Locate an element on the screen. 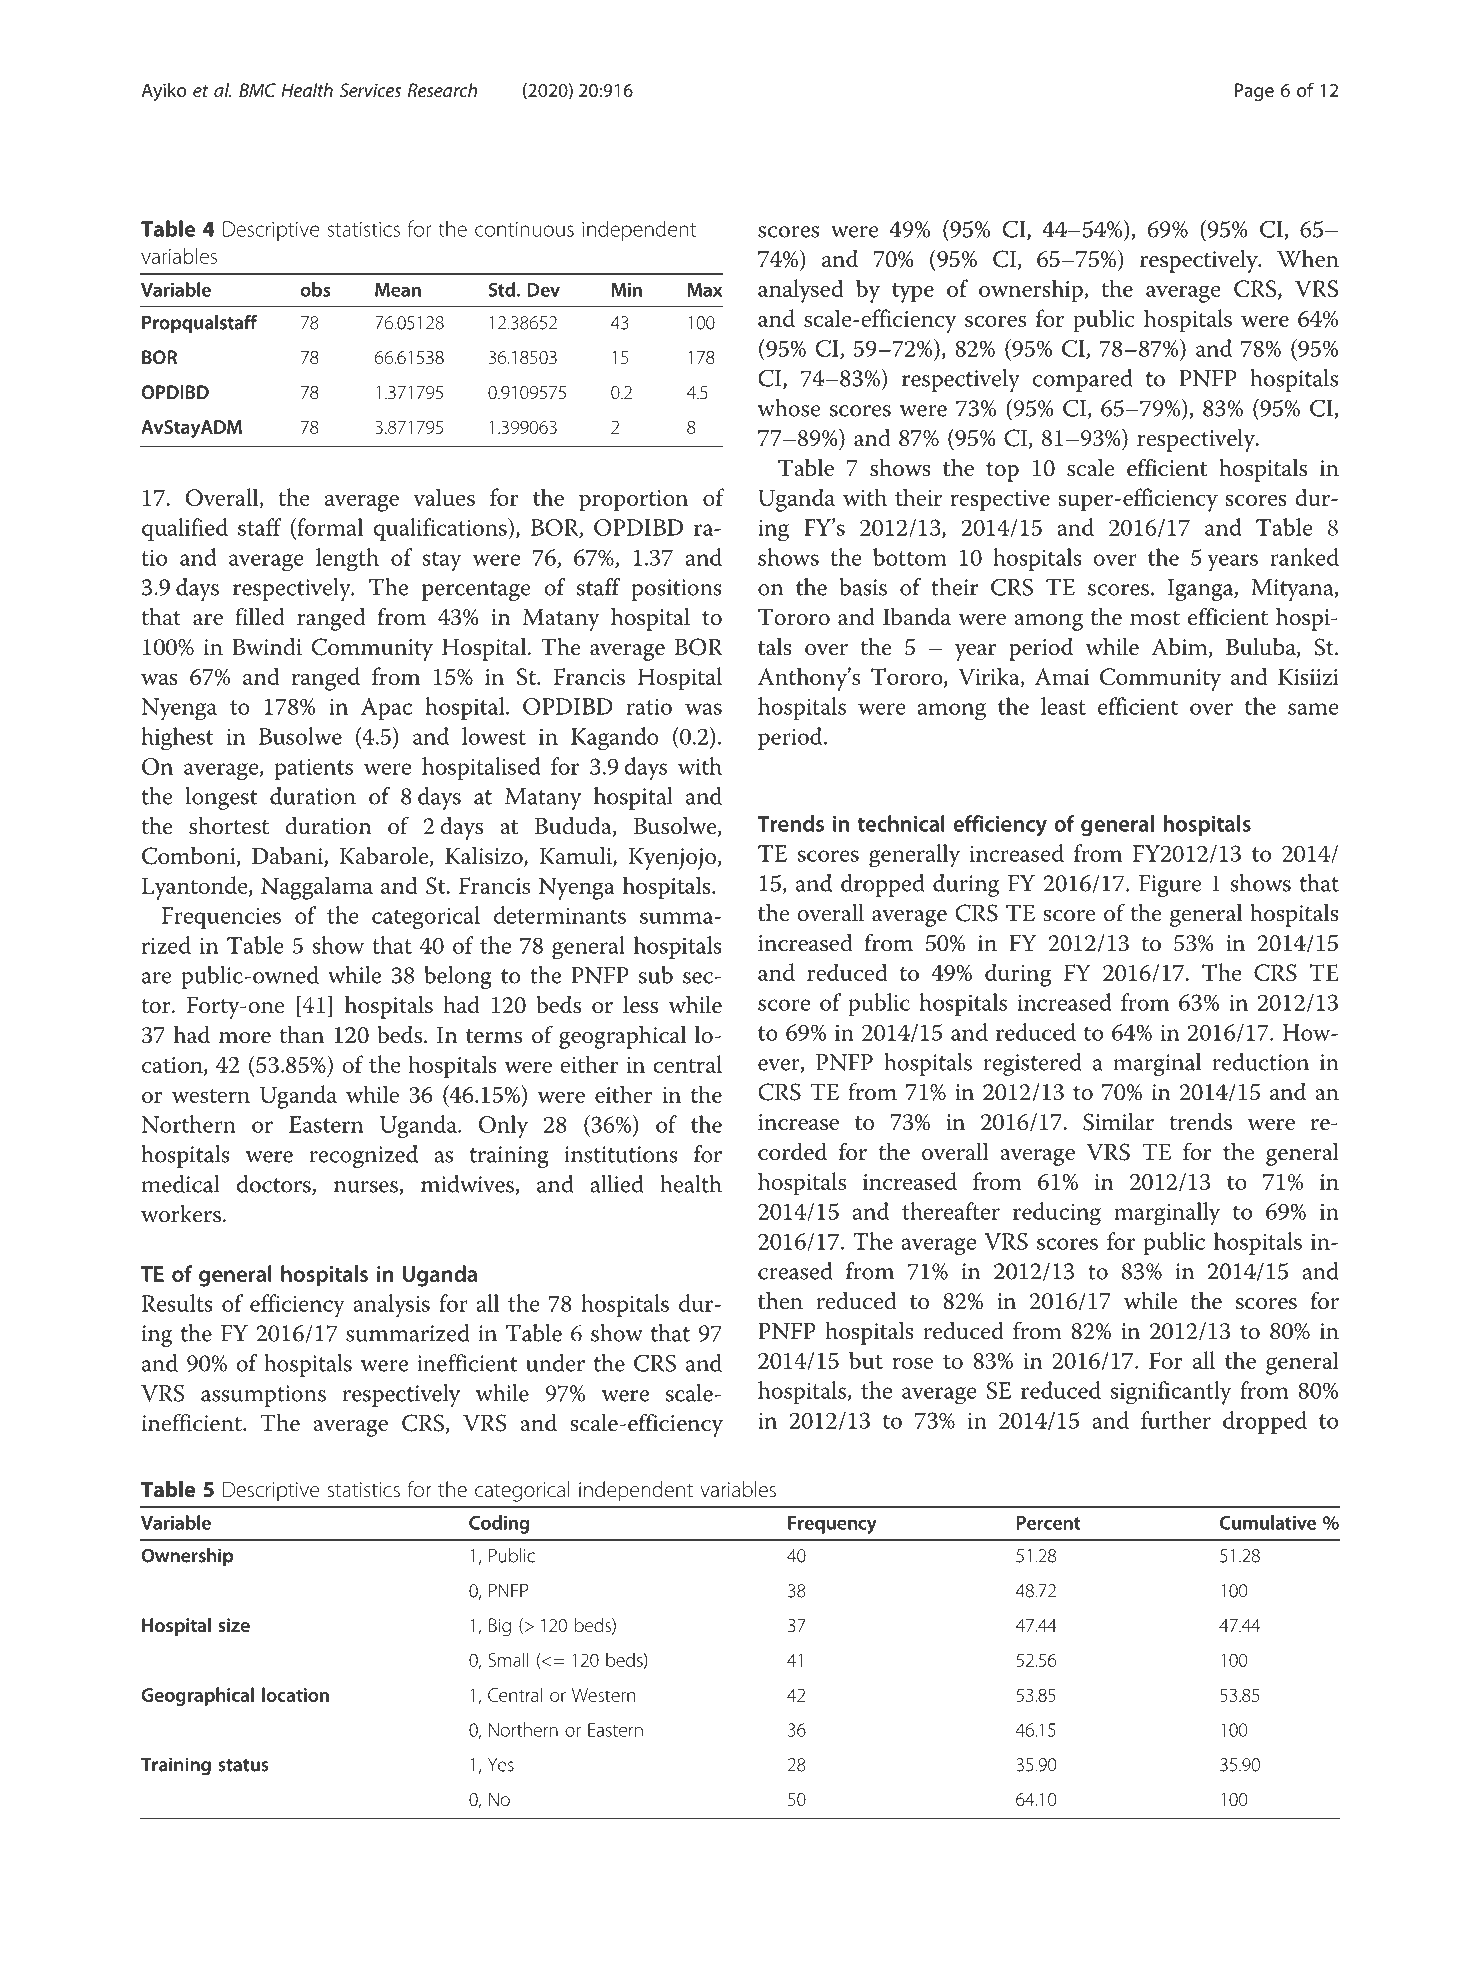  most is located at coordinates (1155, 618).
